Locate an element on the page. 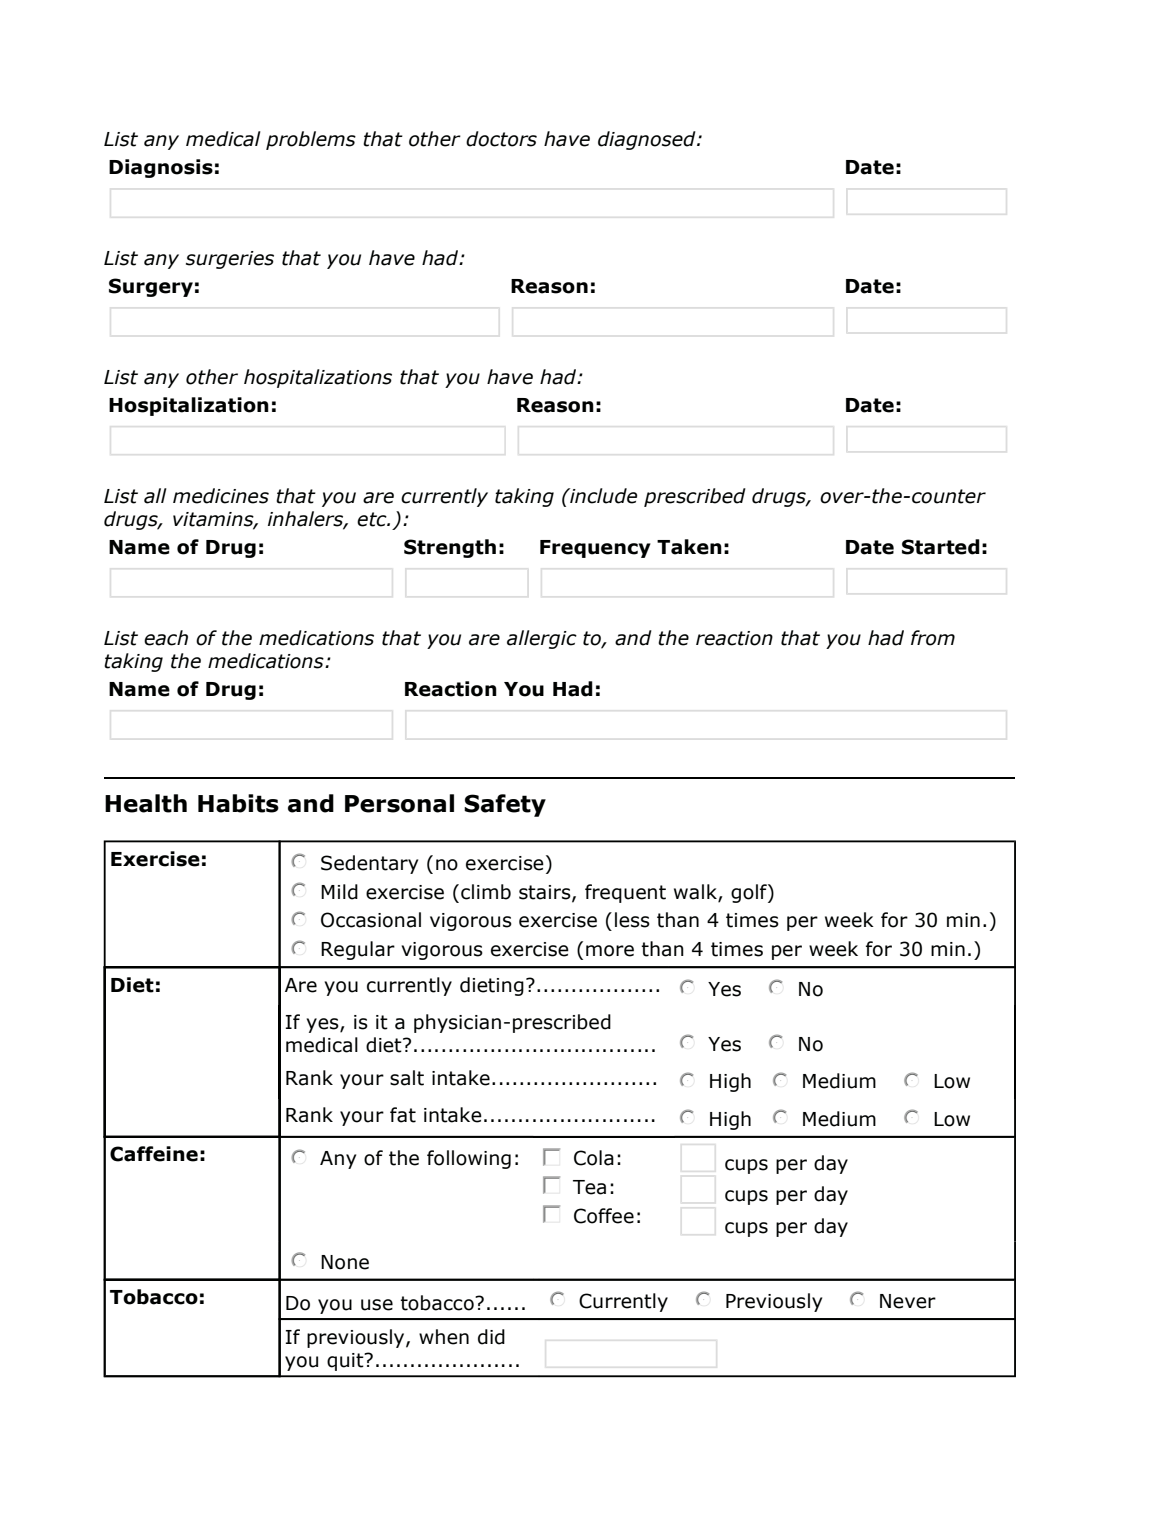 This document has width=1176, height=1521. from is located at coordinates (933, 638).
